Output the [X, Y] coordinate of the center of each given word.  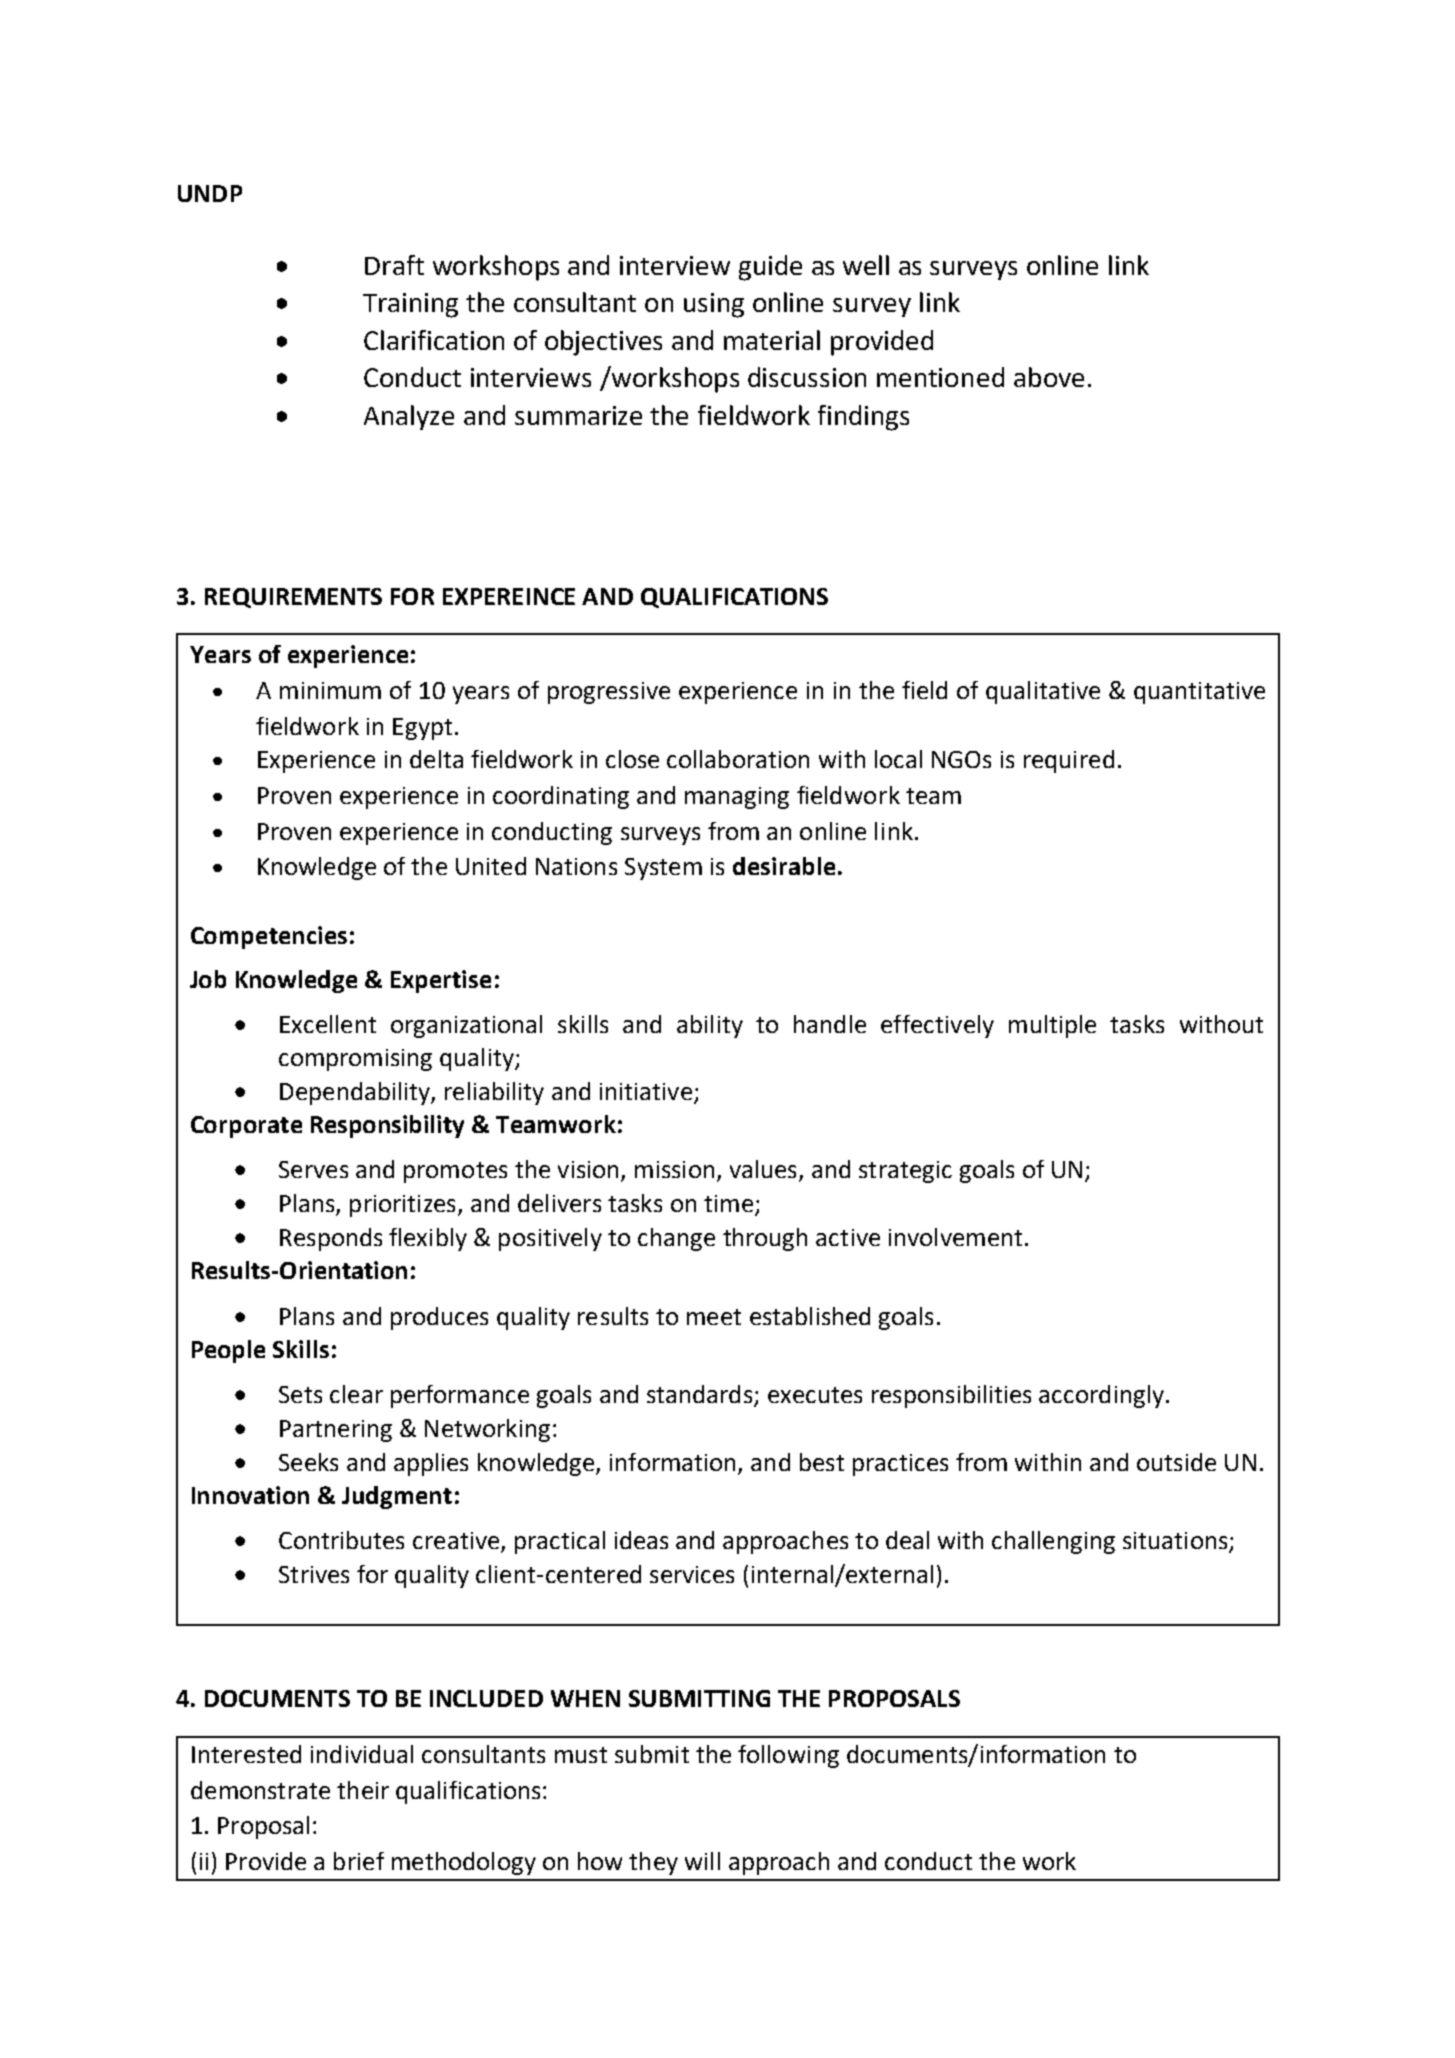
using [714, 305]
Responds [331, 1239]
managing [737, 798]
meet [714, 1317]
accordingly [1101, 1396]
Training [410, 305]
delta [436, 759]
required [1069, 761]
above [1049, 377]
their [363, 1790]
